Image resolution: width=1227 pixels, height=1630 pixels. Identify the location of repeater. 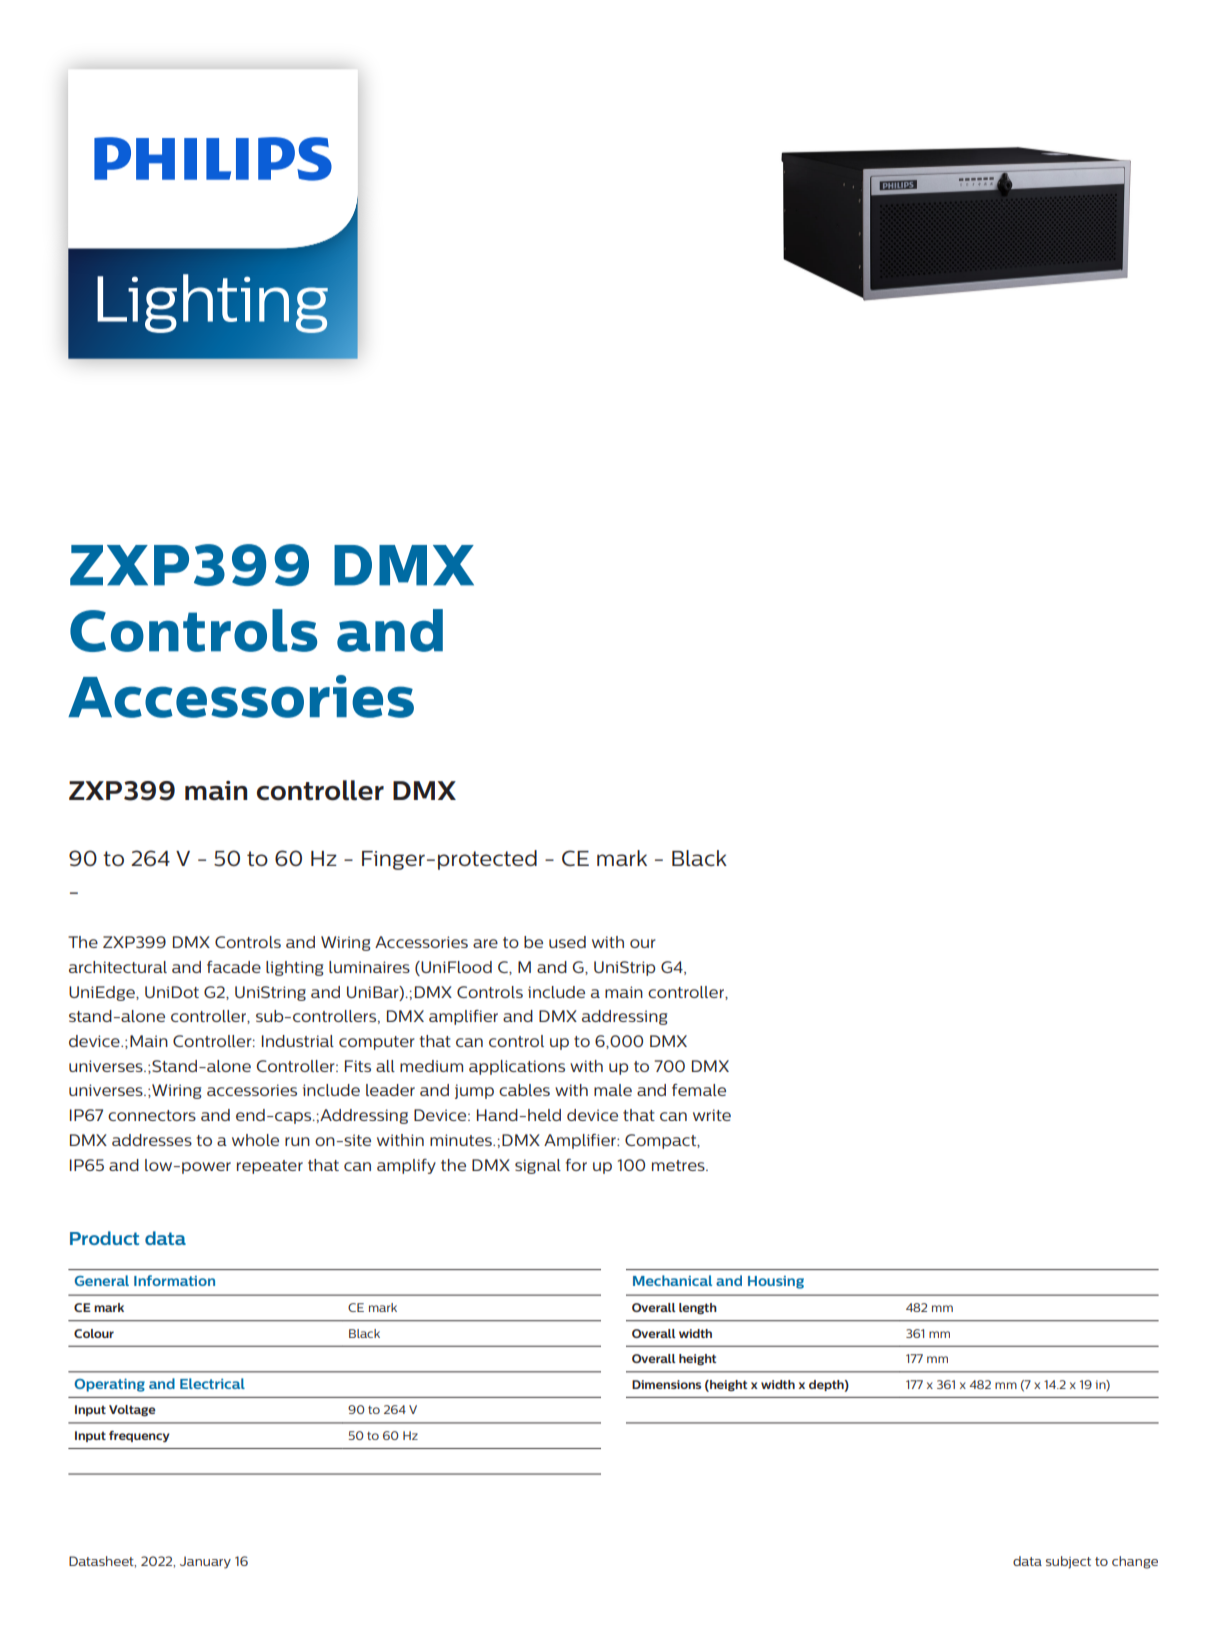
(270, 1167).
